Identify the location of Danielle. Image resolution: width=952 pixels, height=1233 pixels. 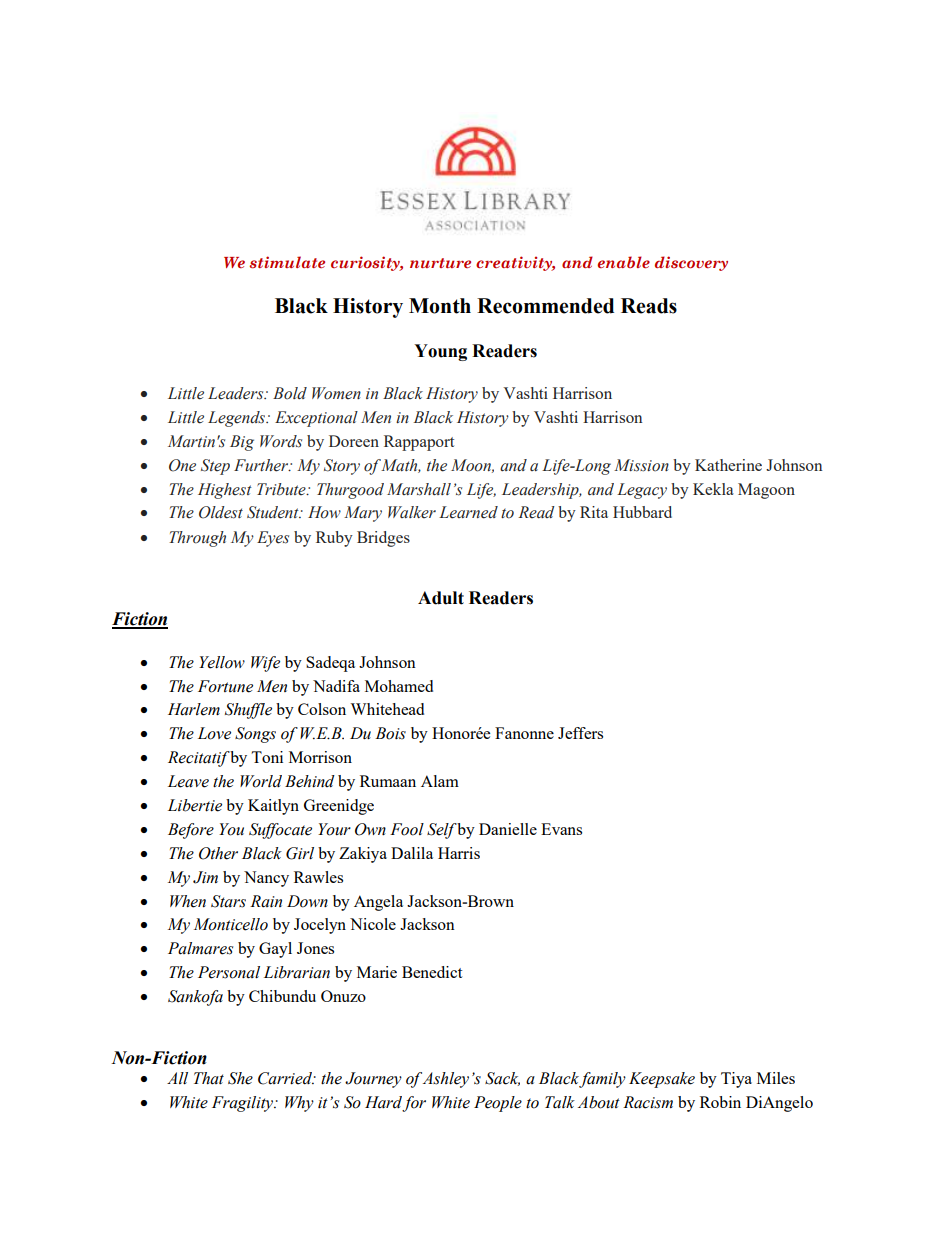
(508, 829).
